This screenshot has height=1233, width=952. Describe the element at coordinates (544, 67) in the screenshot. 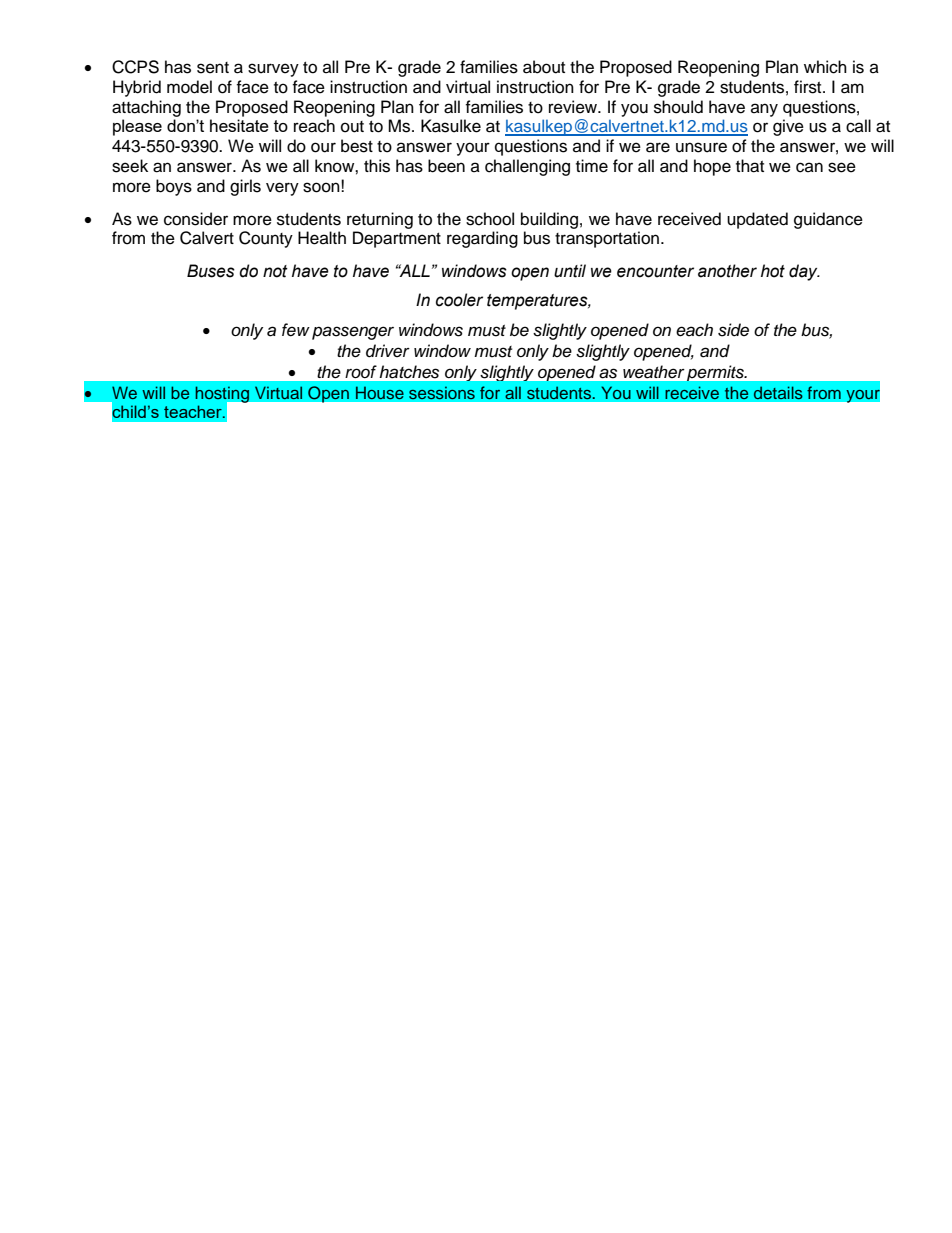

I see `about` at that location.
